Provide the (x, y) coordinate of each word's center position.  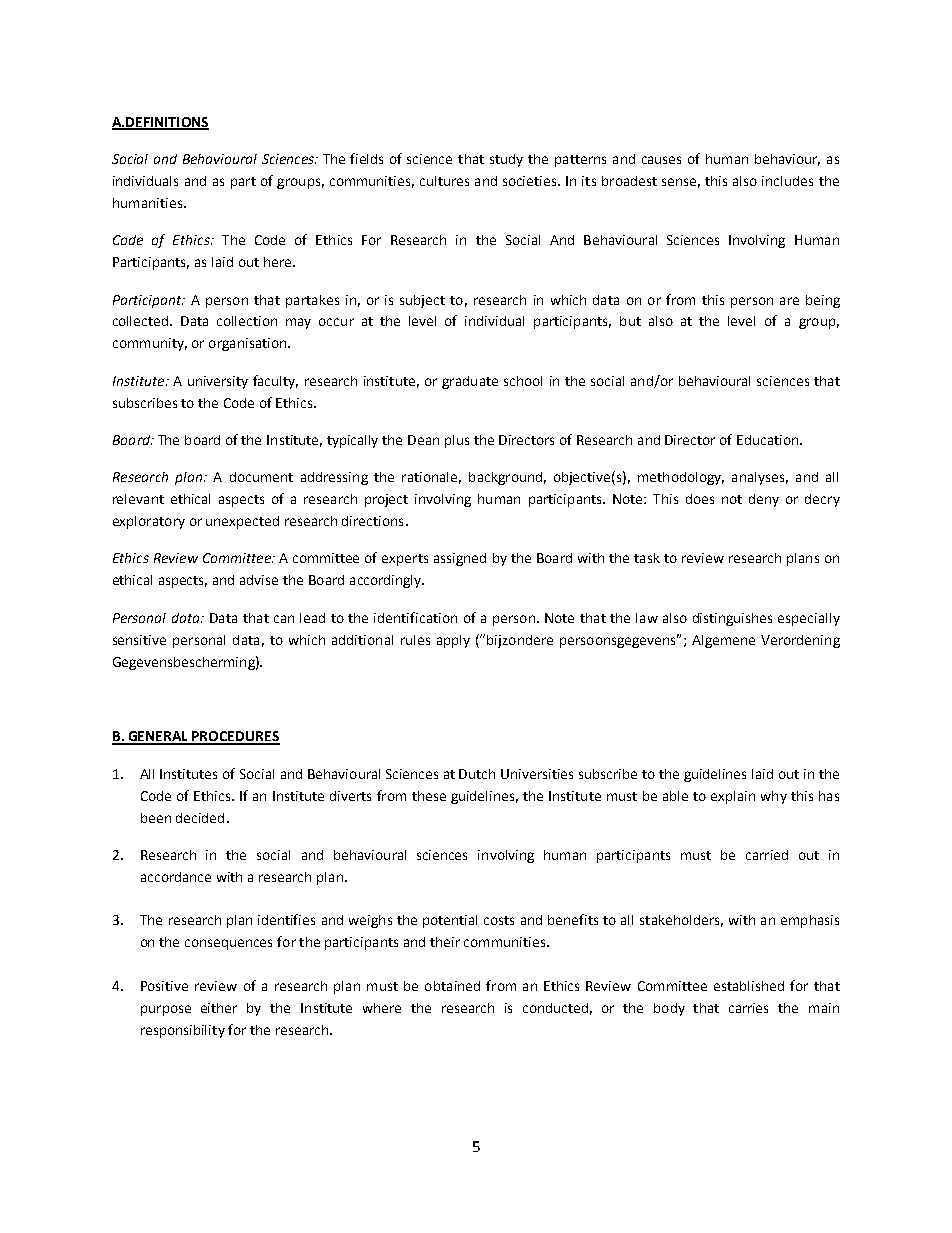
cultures (444, 181)
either (219, 1008)
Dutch (477, 774)
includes (787, 181)
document (261, 477)
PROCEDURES (235, 737)
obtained (452, 986)
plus (457, 441)
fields (366, 158)
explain (733, 797)
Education (769, 440)
